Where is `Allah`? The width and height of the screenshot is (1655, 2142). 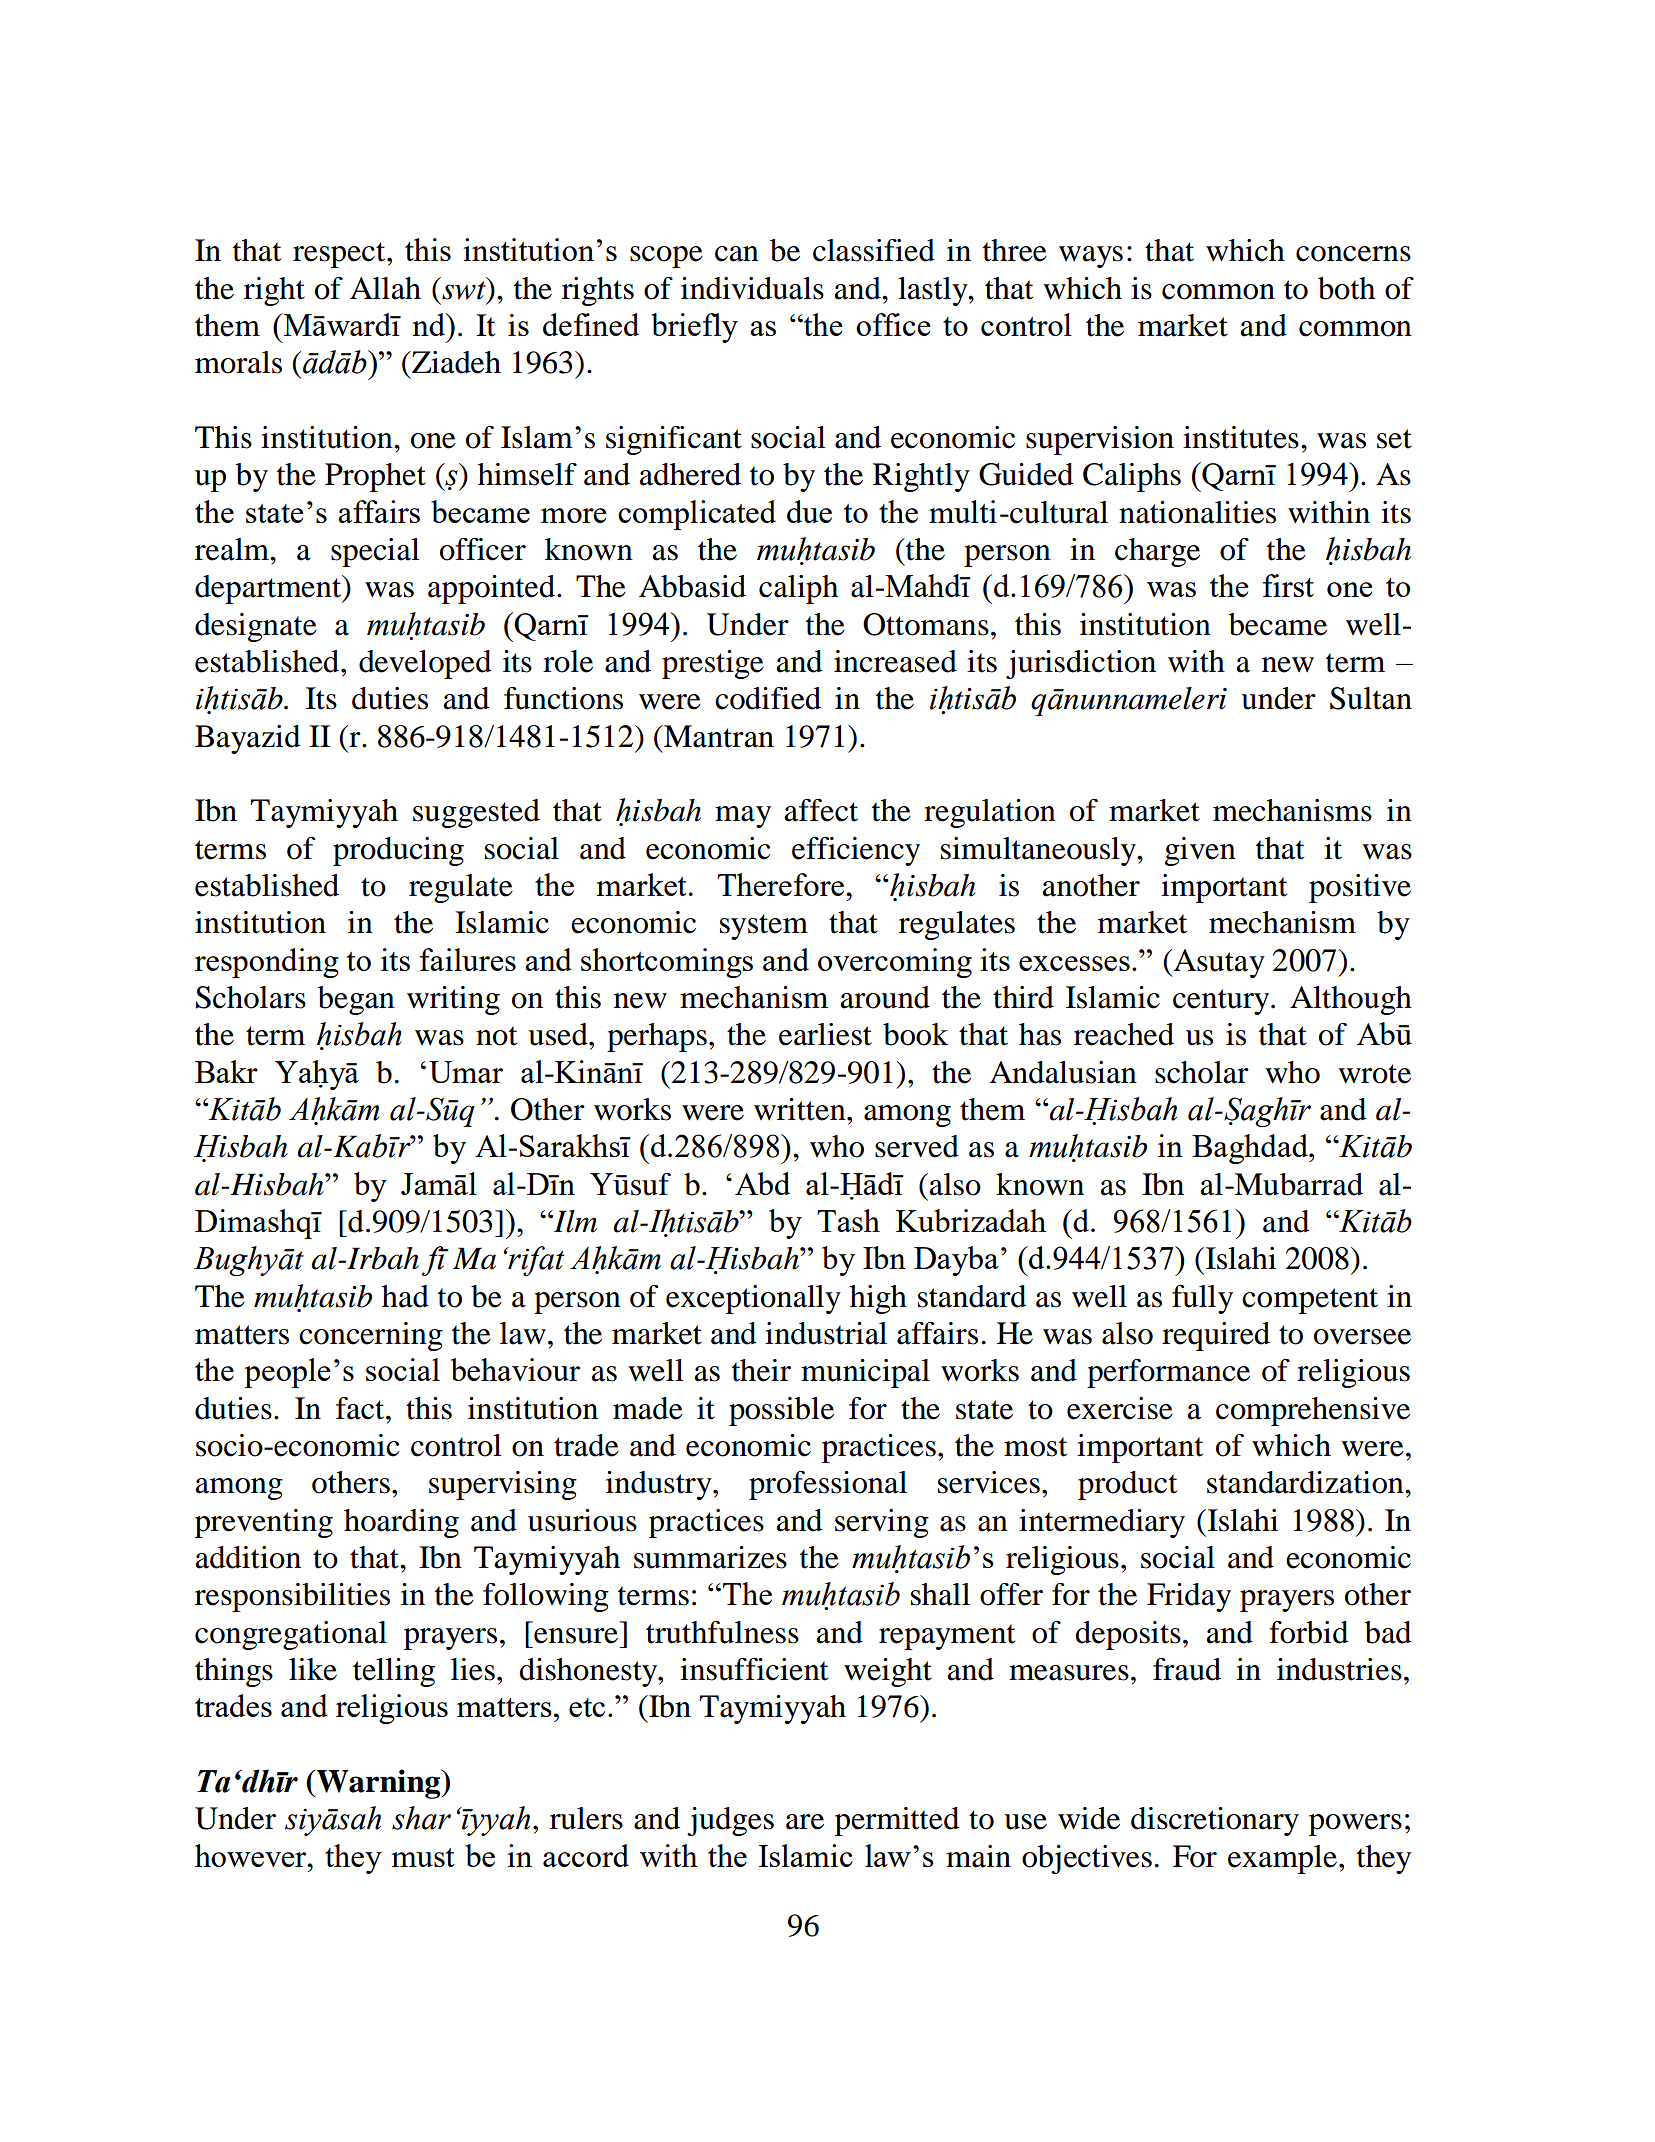
Allah is located at coordinates (385, 288).
